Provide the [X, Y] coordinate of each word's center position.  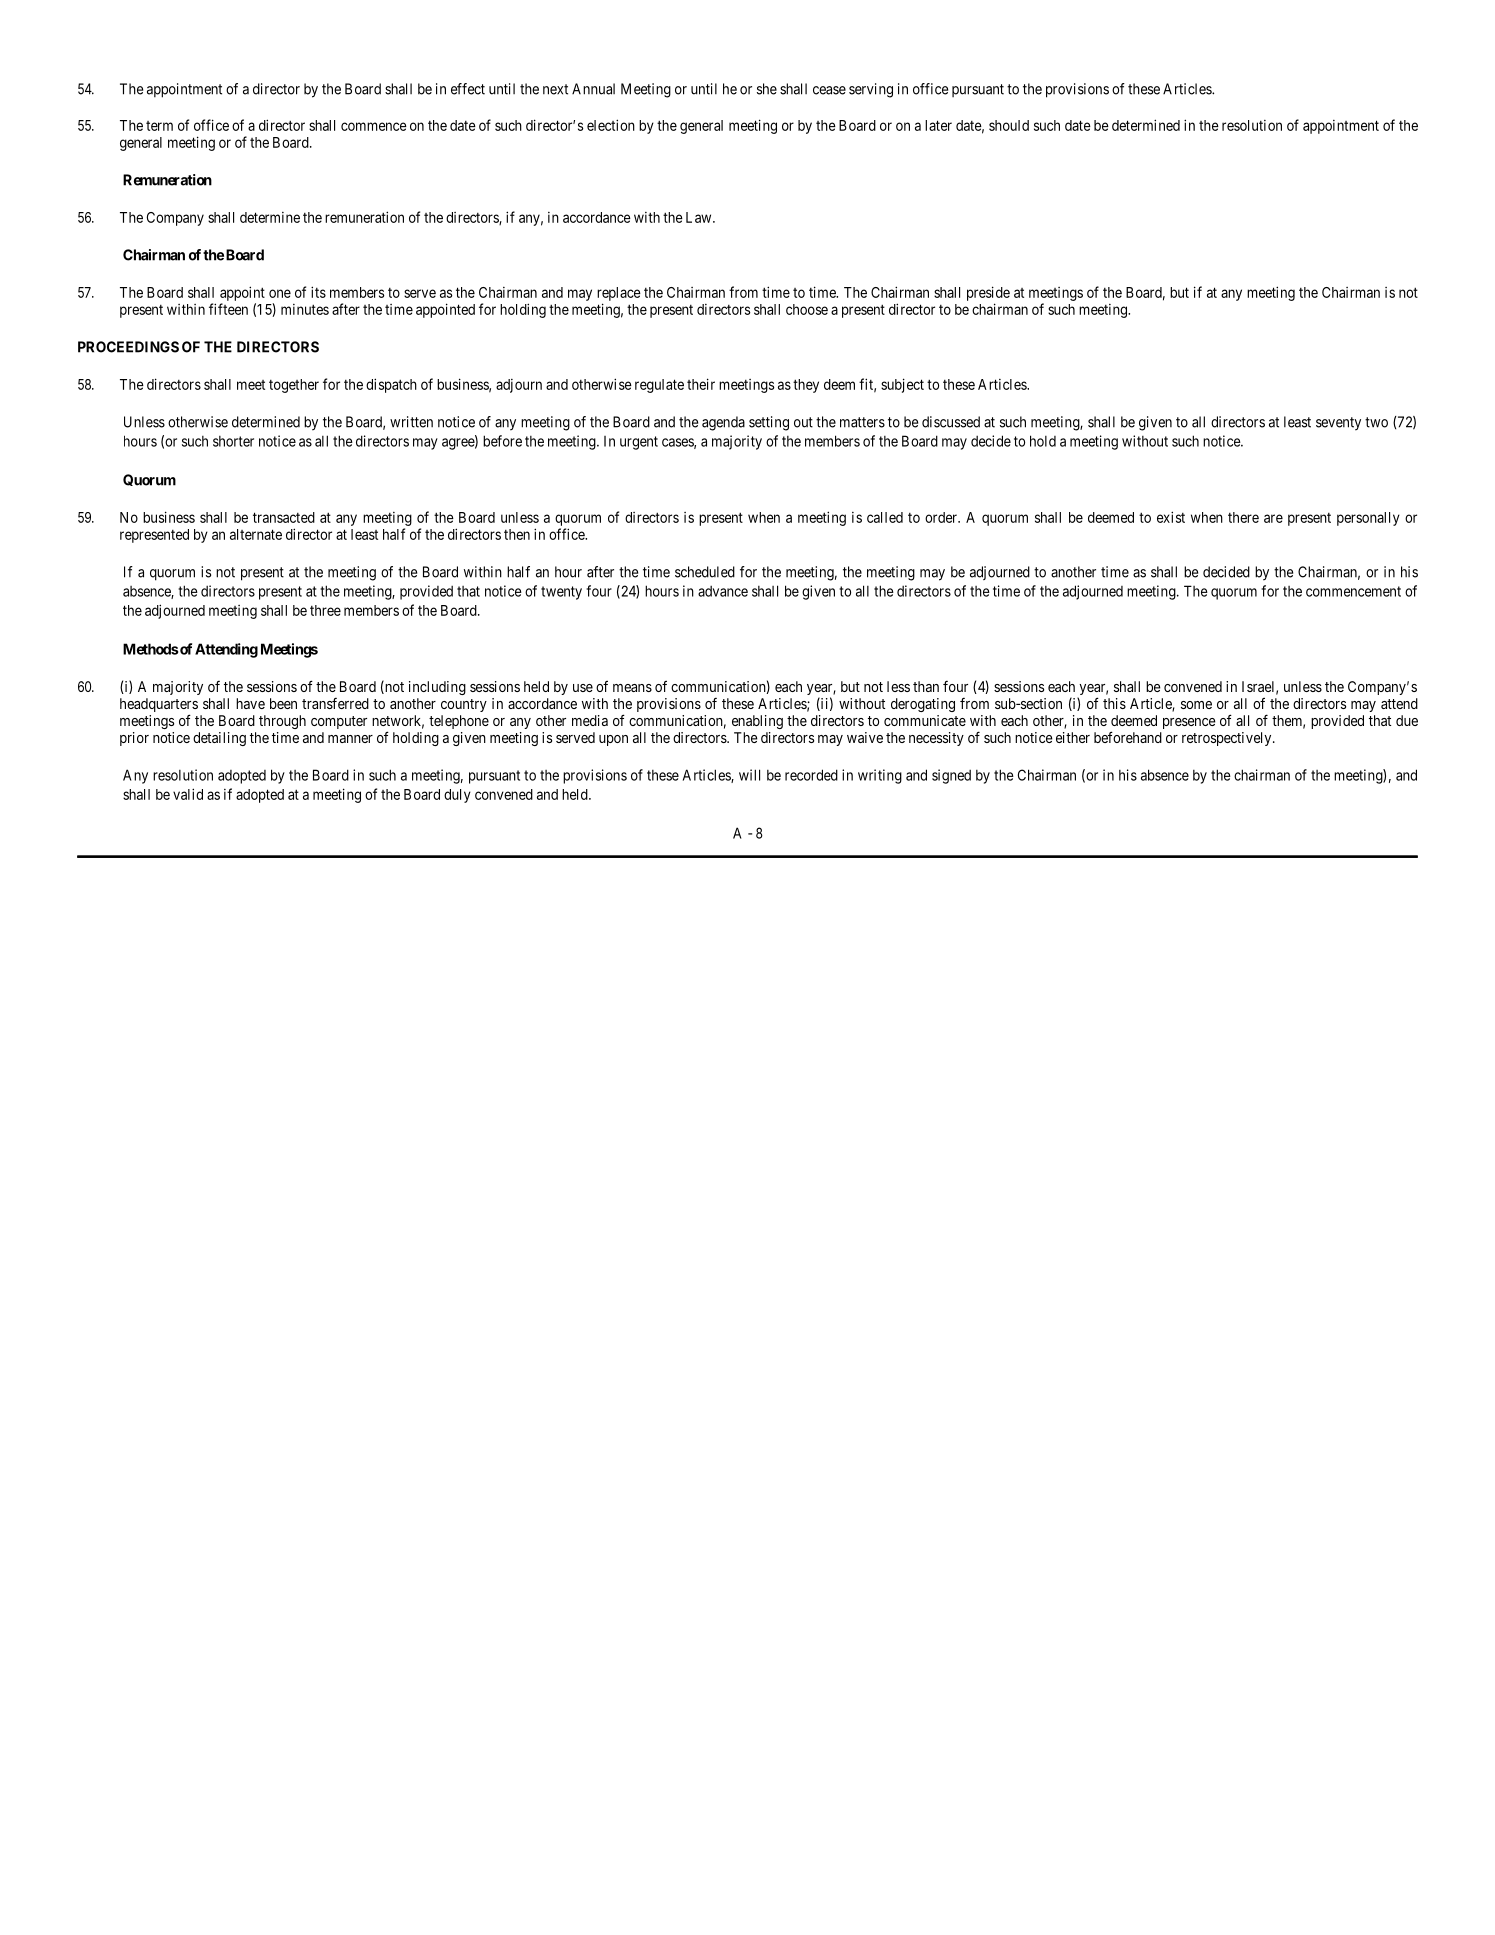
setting [769, 423]
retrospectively [1228, 739]
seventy [1338, 424]
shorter [233, 441]
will [749, 775]
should [1009, 125]
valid [188, 794]
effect [468, 89]
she [767, 89]
